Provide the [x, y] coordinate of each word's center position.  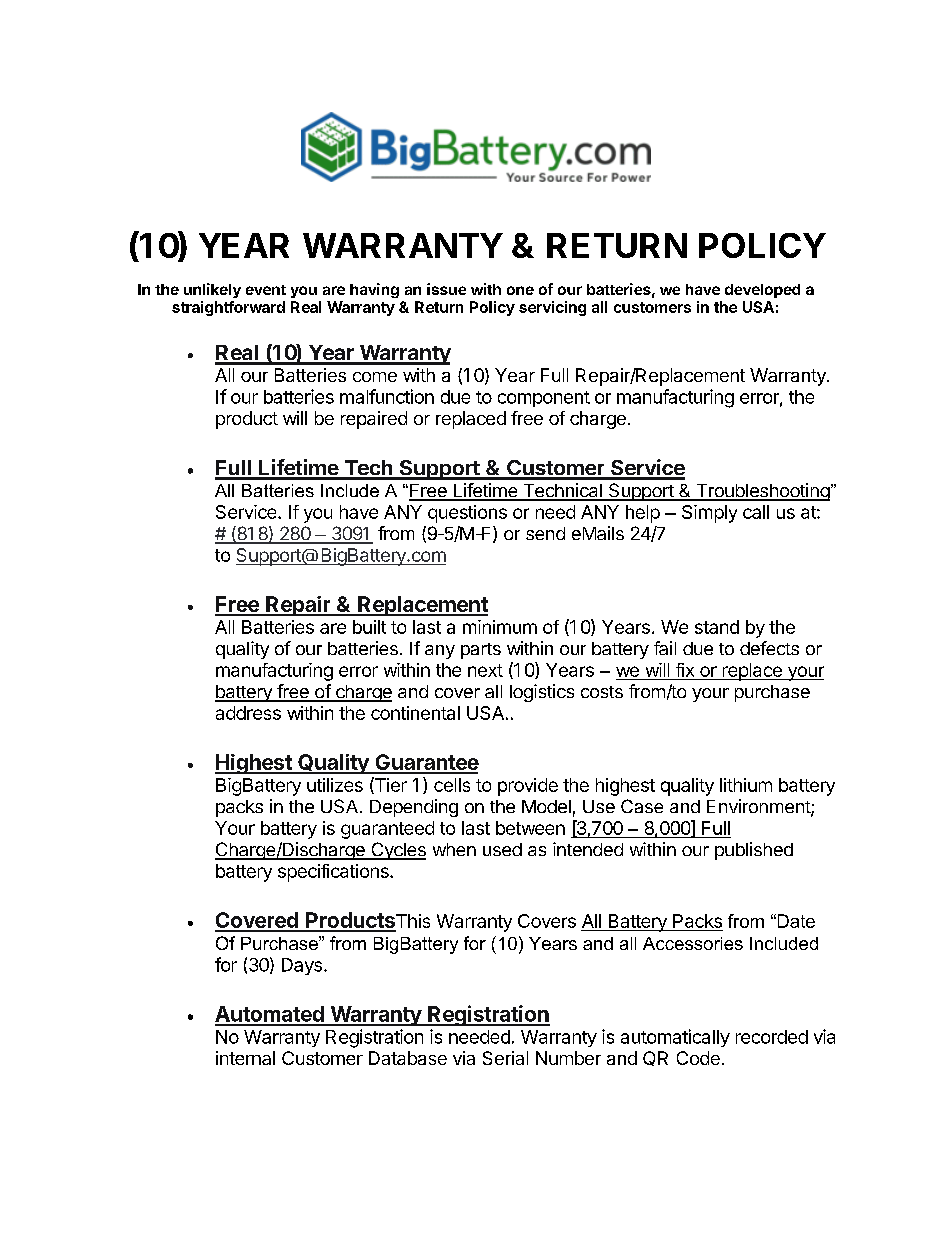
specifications [334, 873]
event [266, 290]
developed [762, 291]
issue [446, 289]
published [754, 851]
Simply [709, 514]
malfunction [387, 396]
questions [467, 514]
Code [698, 1058]
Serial [505, 1058]
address [248, 713]
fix [685, 670]
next [485, 670]
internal [245, 1058]
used [502, 849]
